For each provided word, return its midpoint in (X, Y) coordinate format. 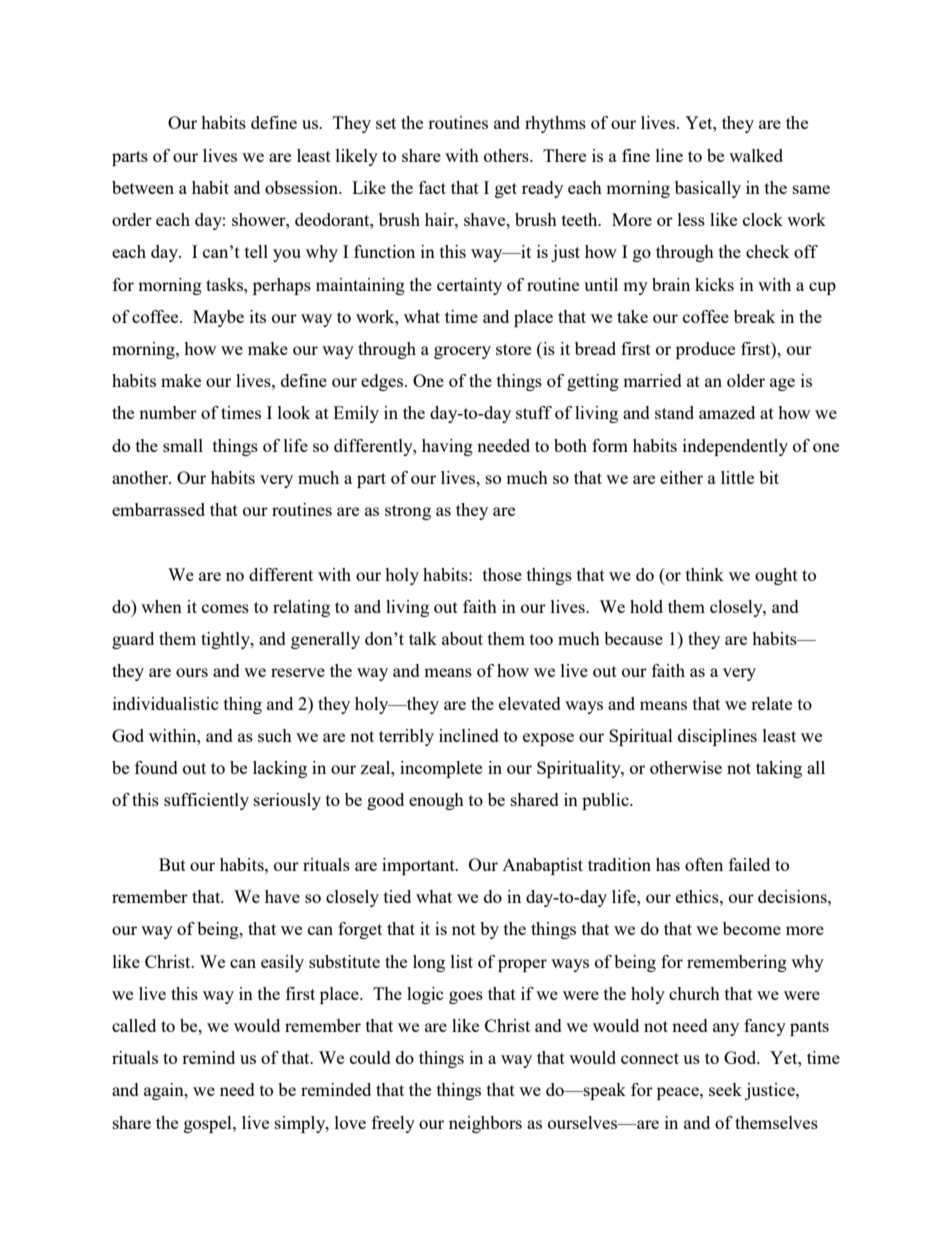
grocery (462, 352)
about (462, 638)
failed (749, 864)
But (172, 864)
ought (776, 576)
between (143, 187)
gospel (209, 1124)
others (507, 155)
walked (756, 155)
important (419, 866)
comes (225, 608)
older (746, 380)
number (168, 412)
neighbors (485, 1124)
